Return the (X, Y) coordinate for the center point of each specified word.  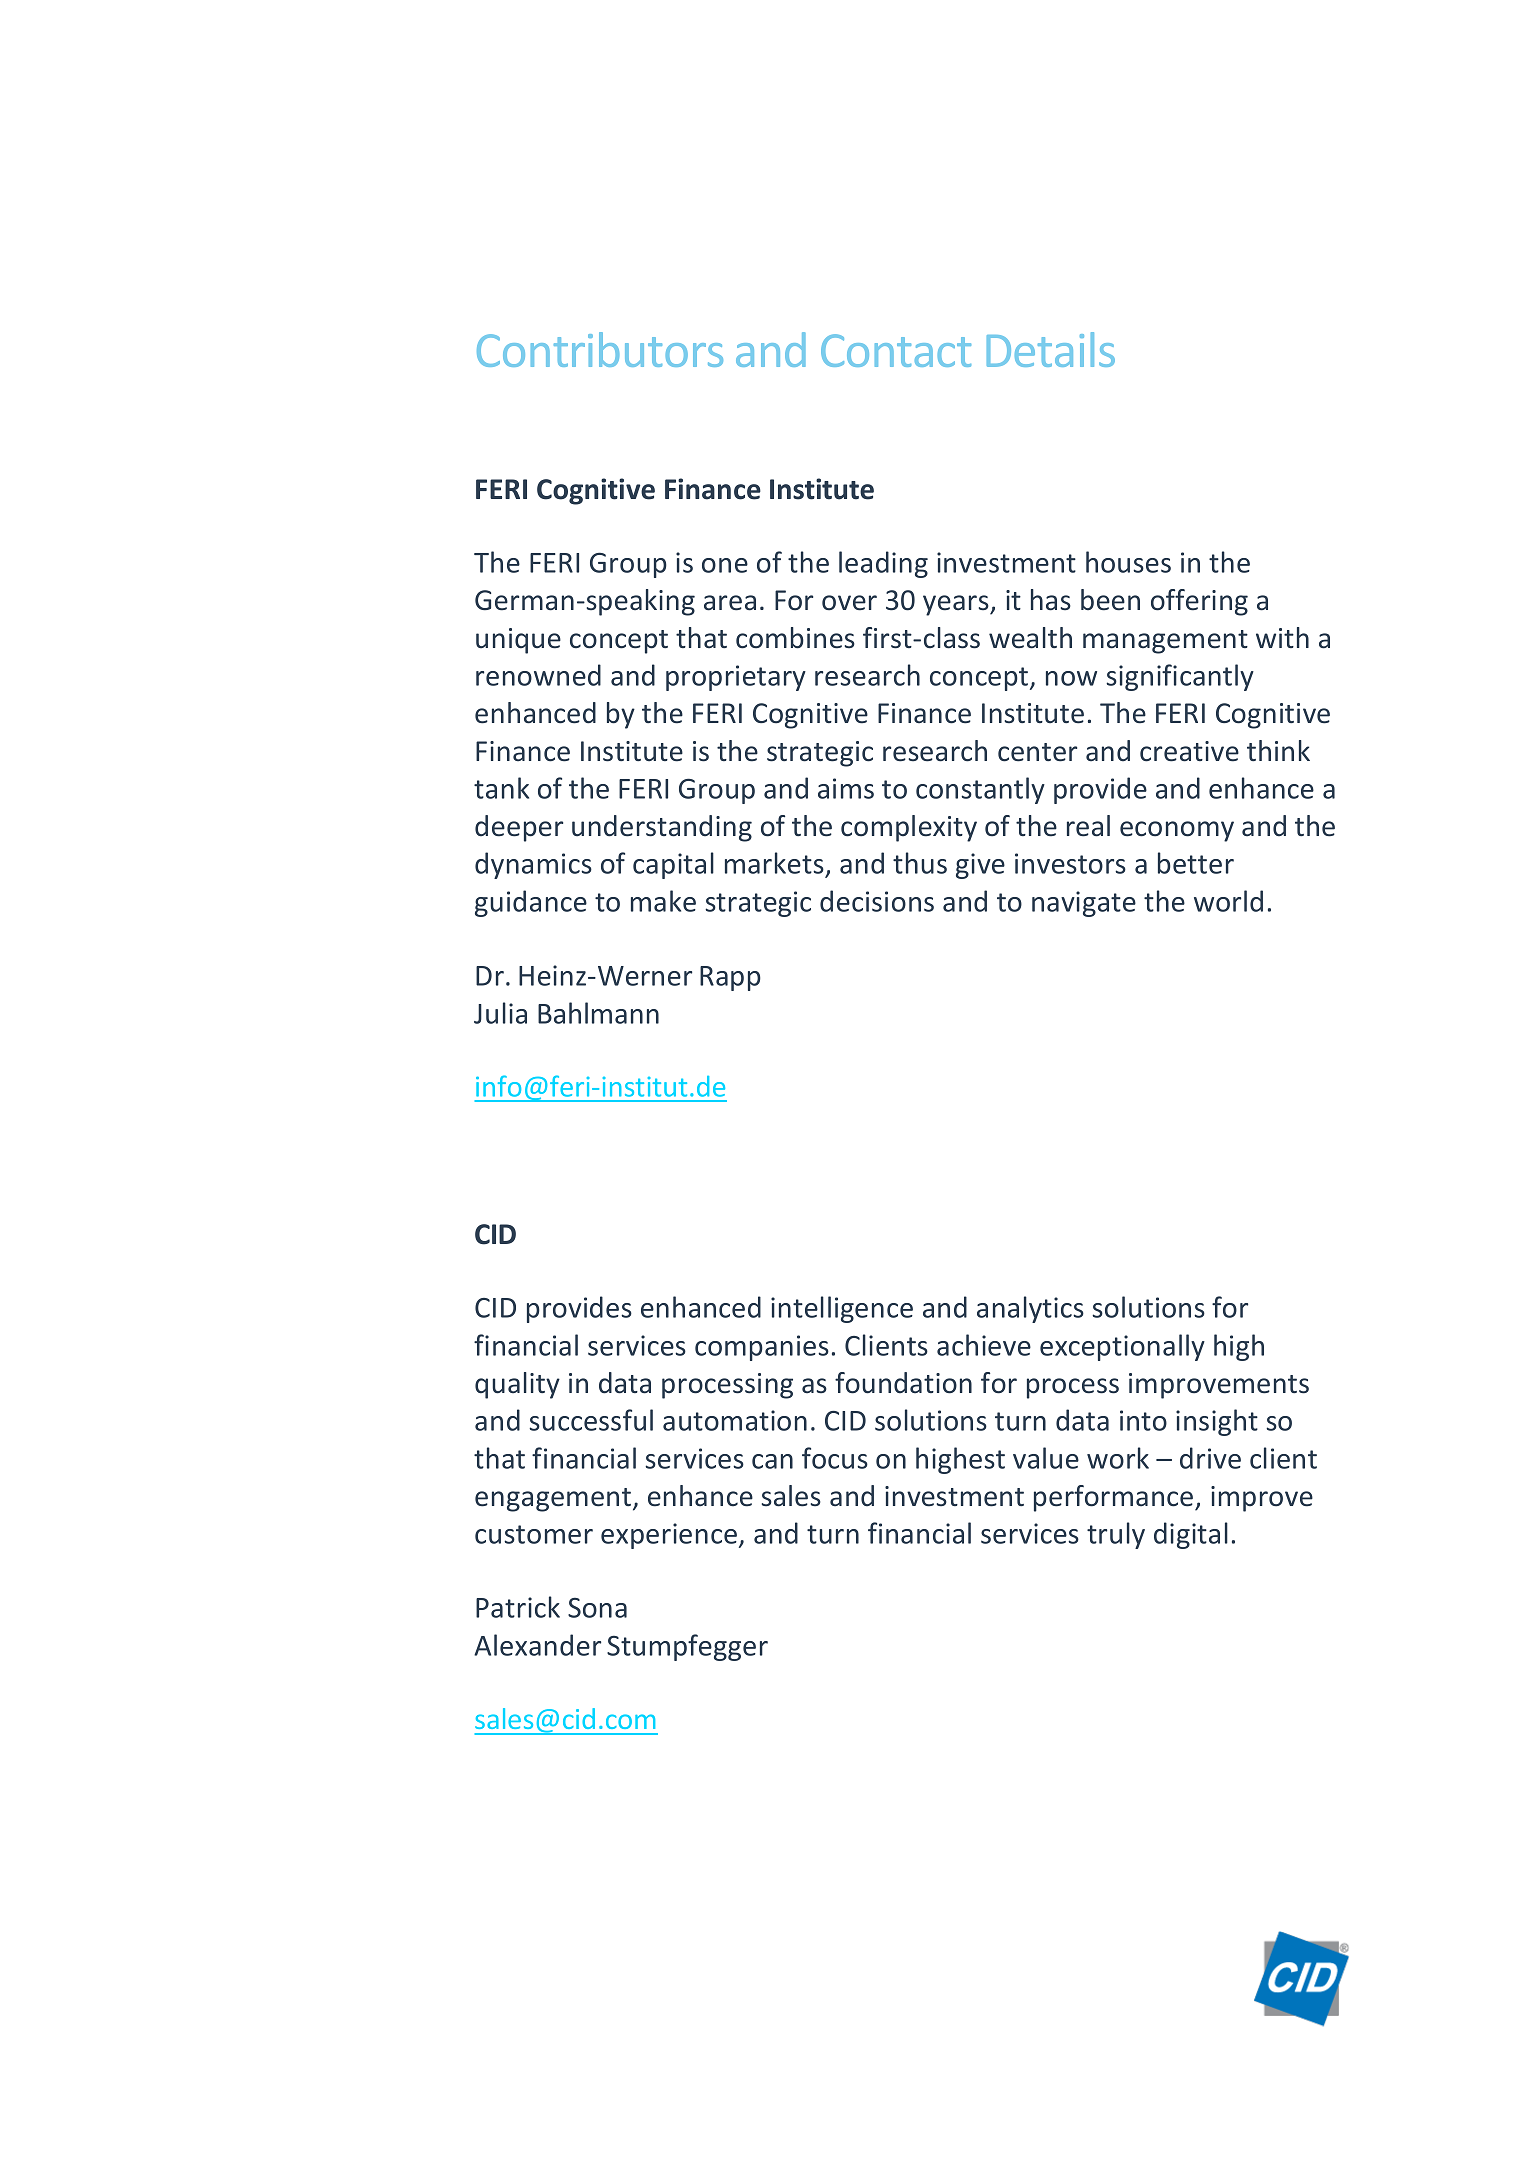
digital (1191, 1535)
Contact (896, 350)
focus (835, 1458)
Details (1051, 349)
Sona (597, 1607)
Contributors (600, 349)
